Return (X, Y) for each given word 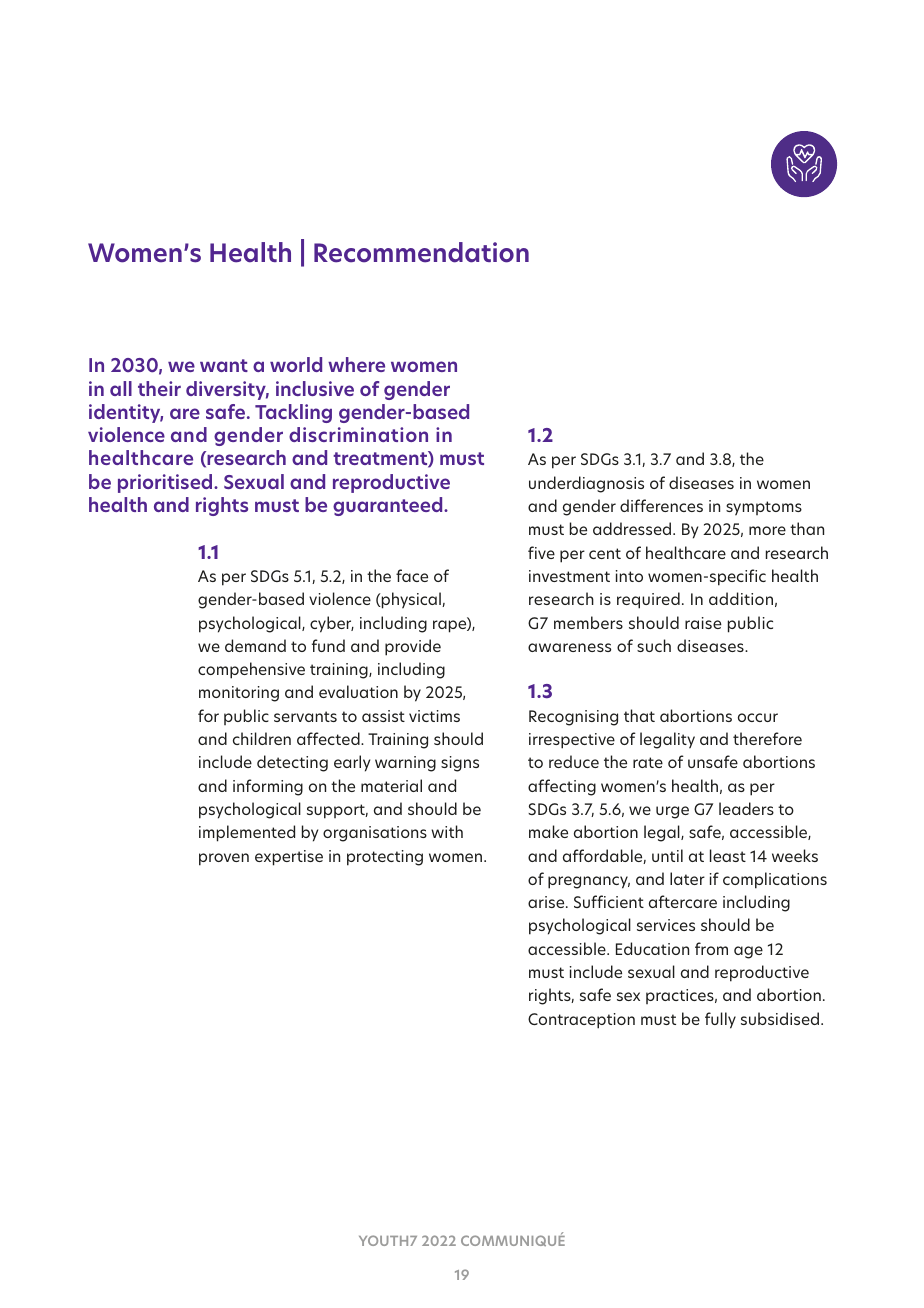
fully (720, 1020)
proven (224, 859)
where (356, 364)
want (224, 365)
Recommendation (421, 252)
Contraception (581, 1021)
